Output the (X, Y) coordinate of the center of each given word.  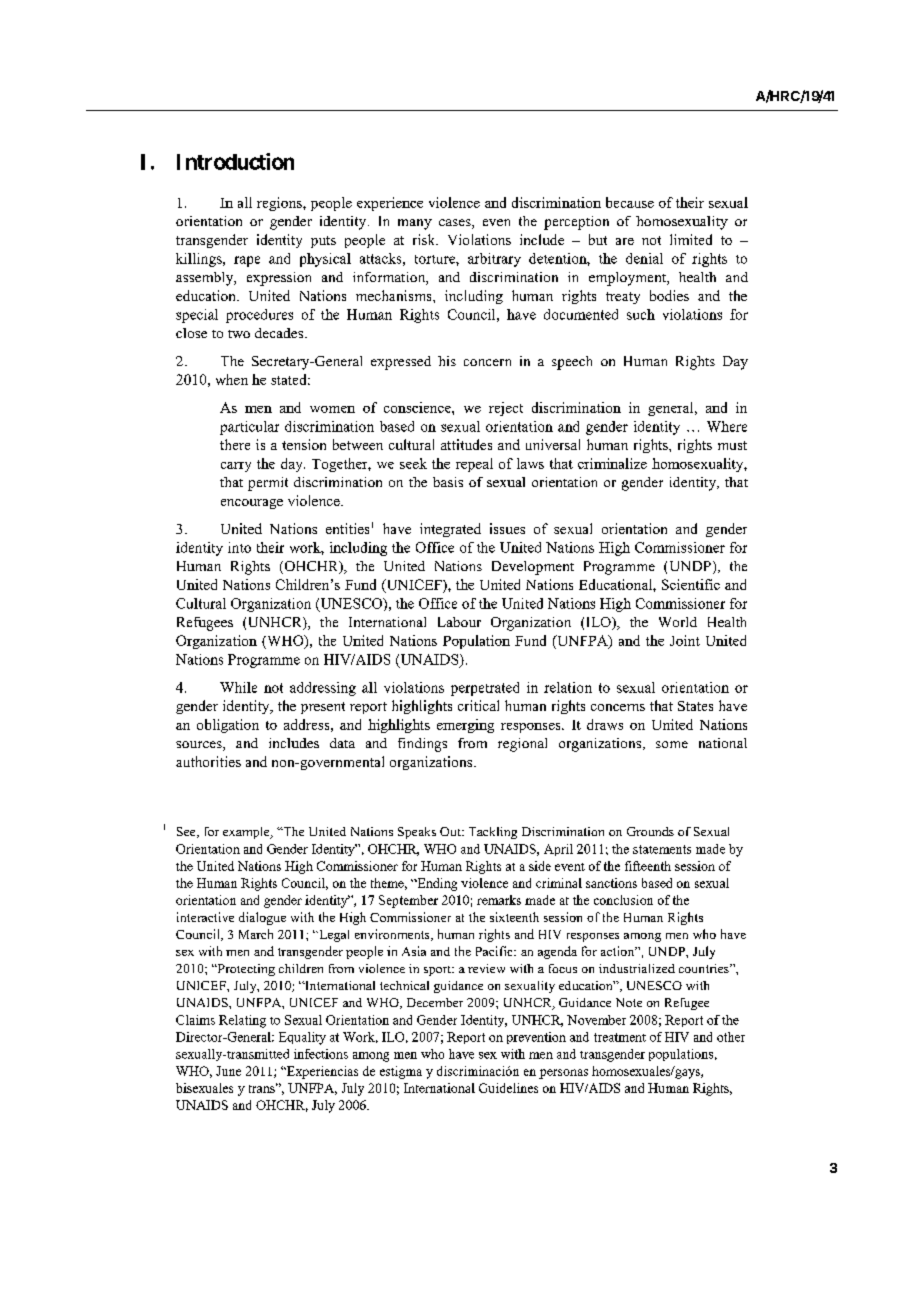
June (228, 1071)
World (678, 622)
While (238, 687)
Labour (459, 622)
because (630, 202)
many (415, 224)
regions (280, 204)
